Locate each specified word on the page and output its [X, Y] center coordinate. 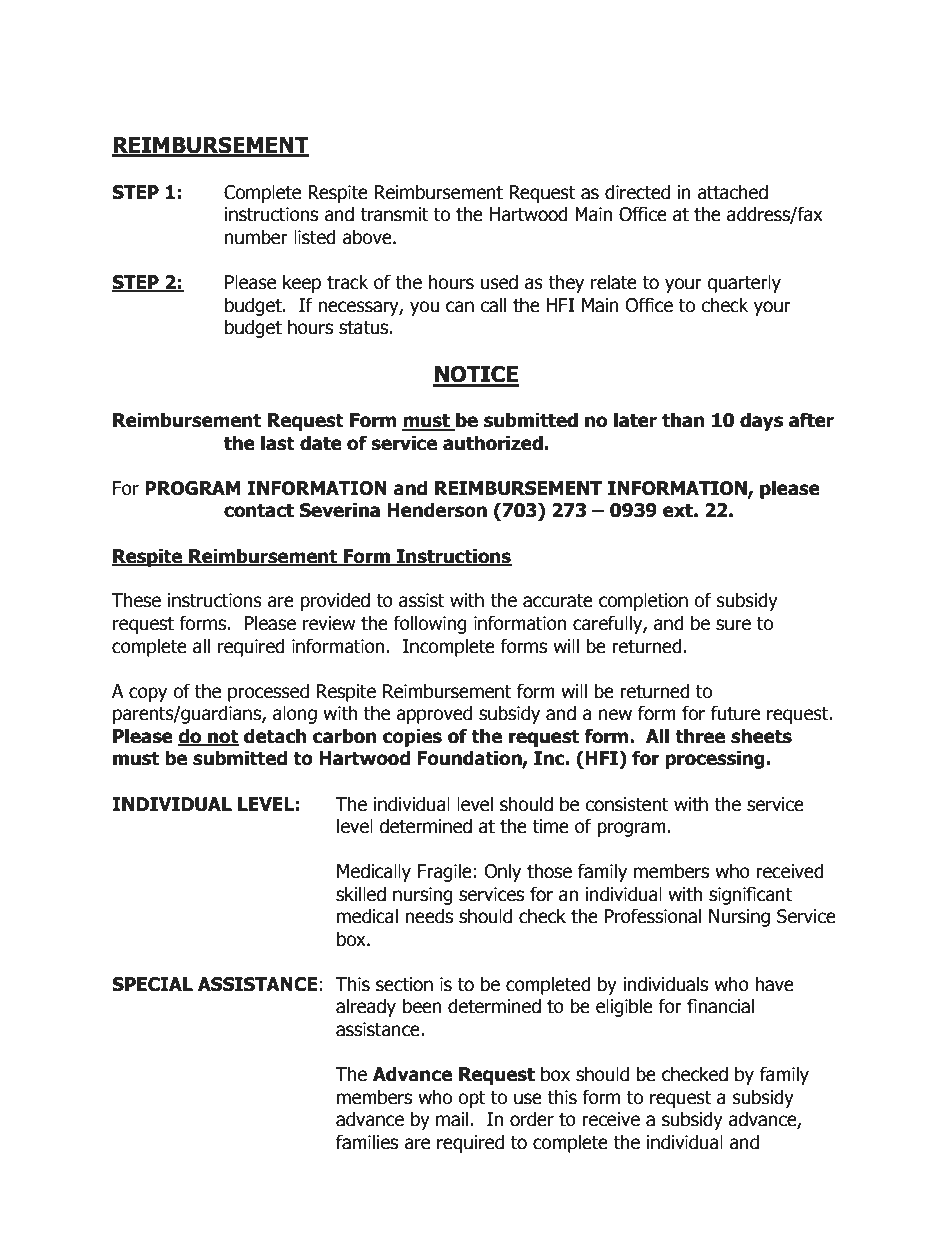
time [550, 826]
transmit [394, 214]
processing [715, 759]
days [761, 421]
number [256, 237]
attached [732, 192]
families [367, 1142]
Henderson [437, 510]
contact [259, 511]
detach [275, 736]
